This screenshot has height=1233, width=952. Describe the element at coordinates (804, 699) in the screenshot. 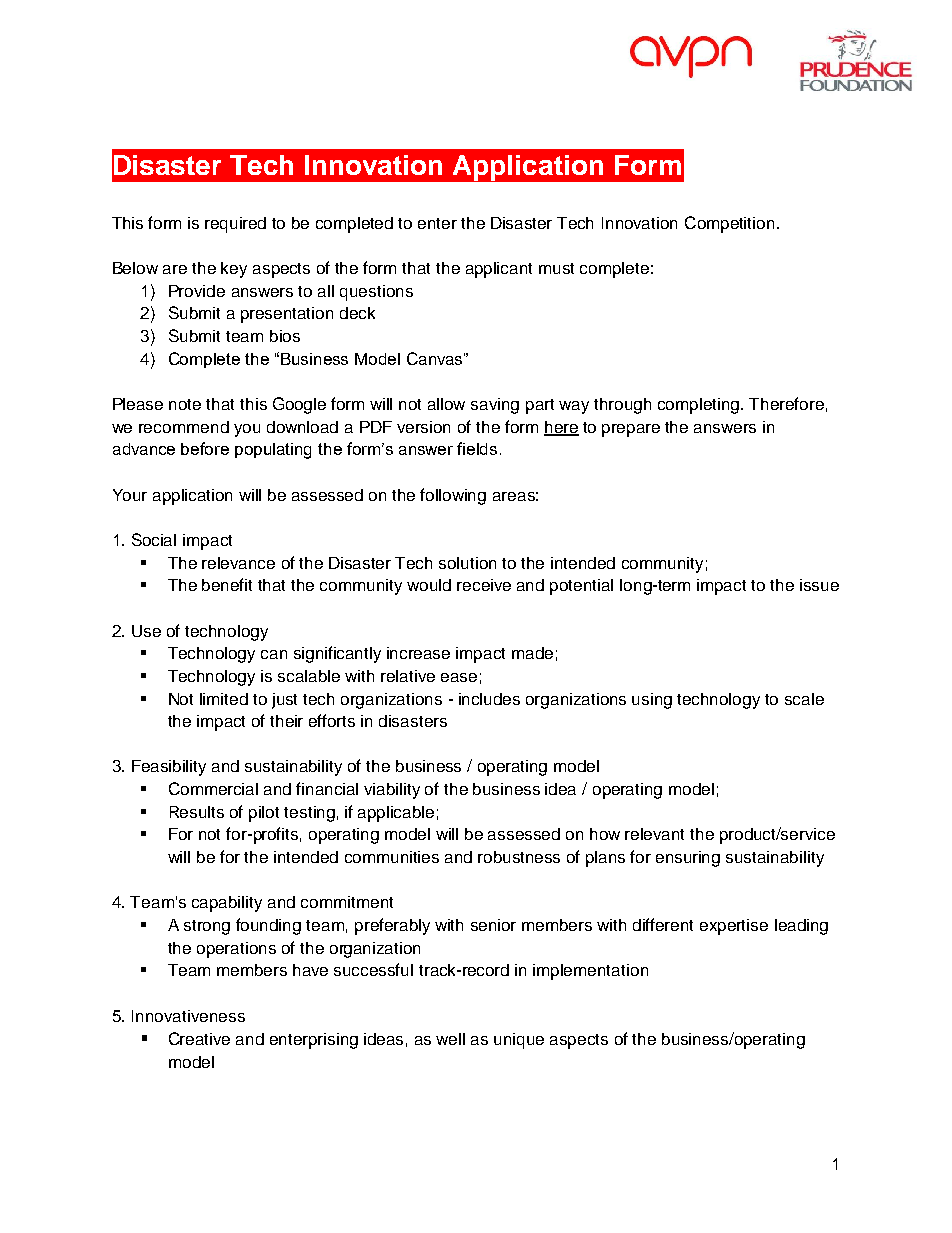

I see `scale` at that location.
